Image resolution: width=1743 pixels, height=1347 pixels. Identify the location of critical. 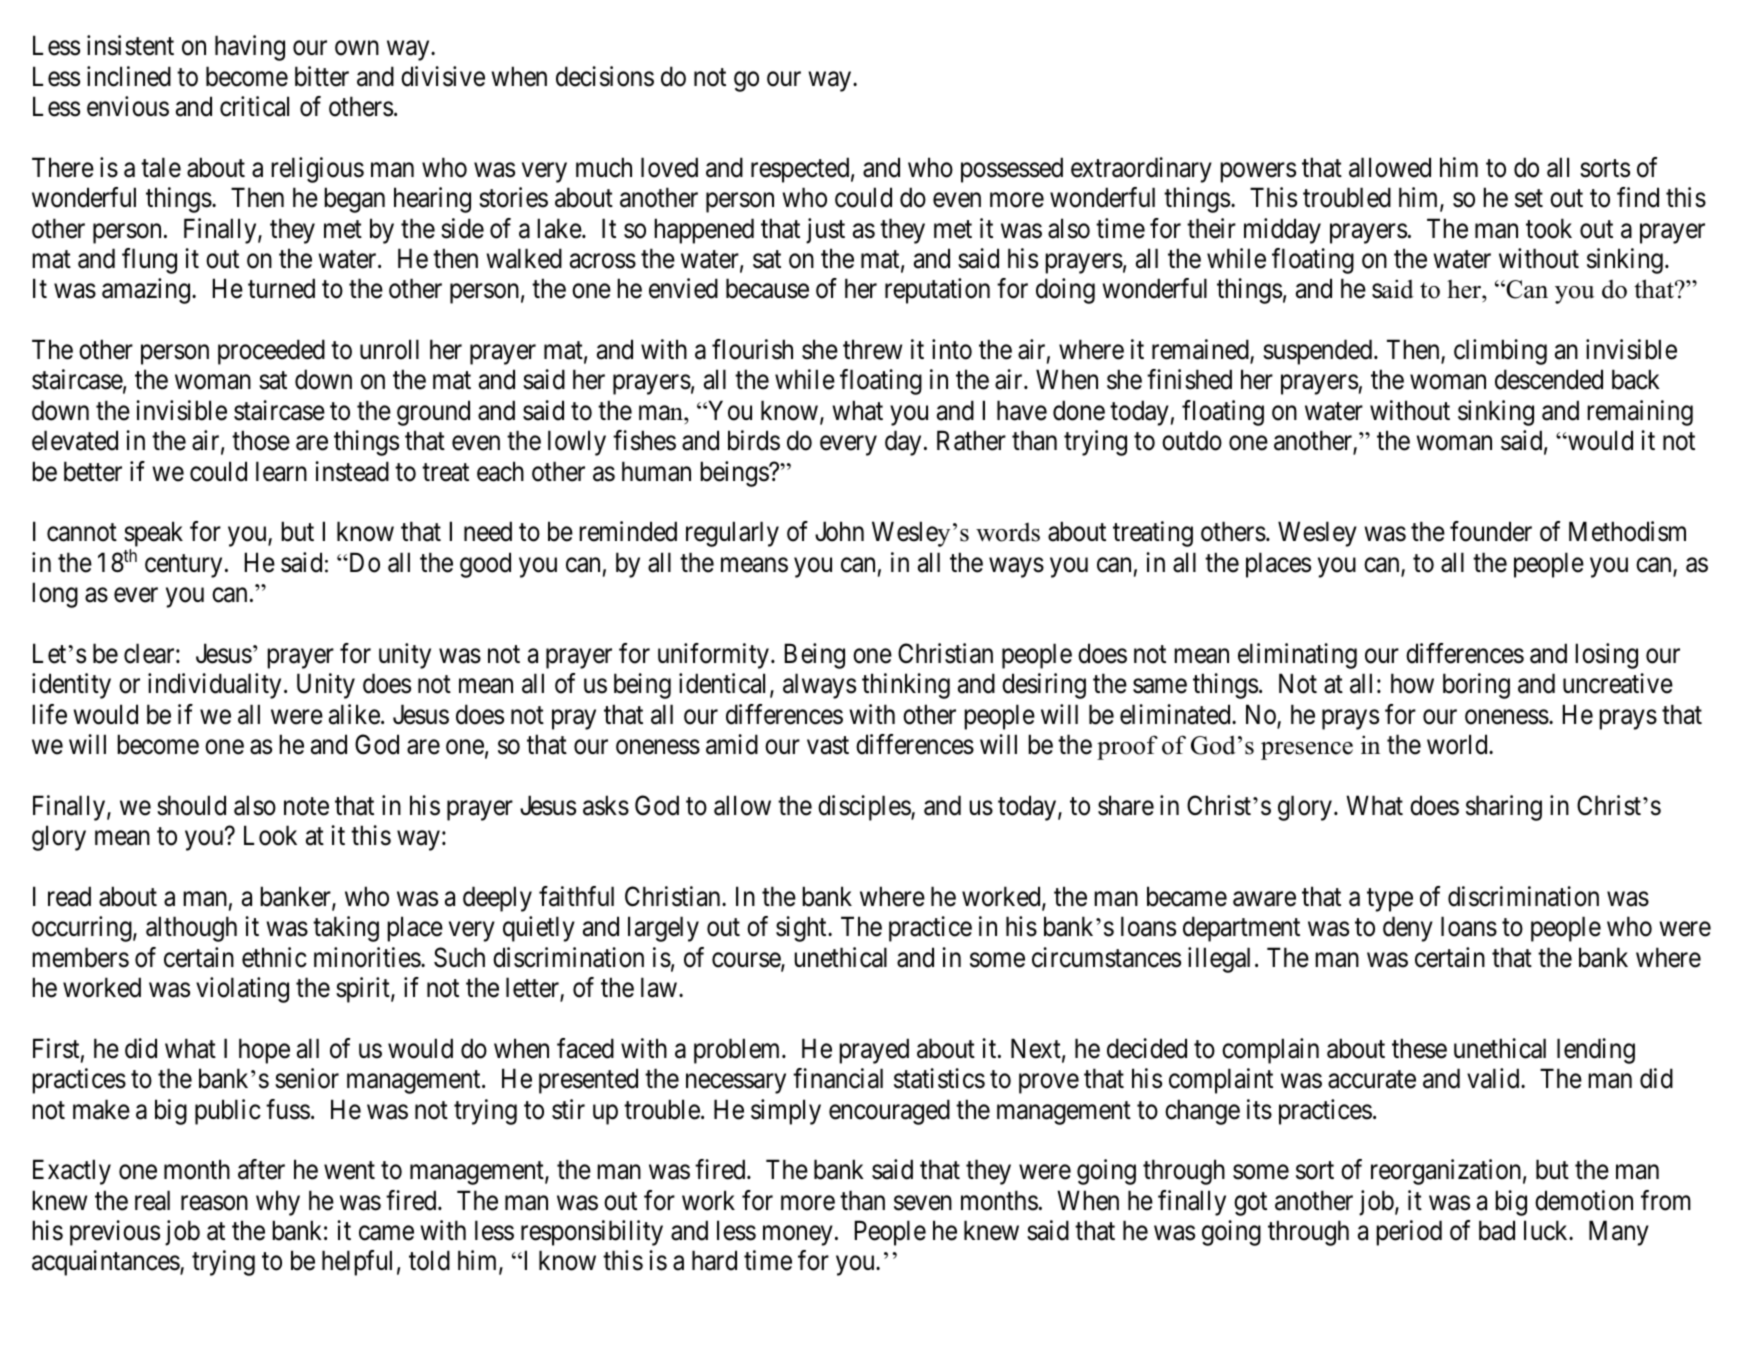
(254, 106).
